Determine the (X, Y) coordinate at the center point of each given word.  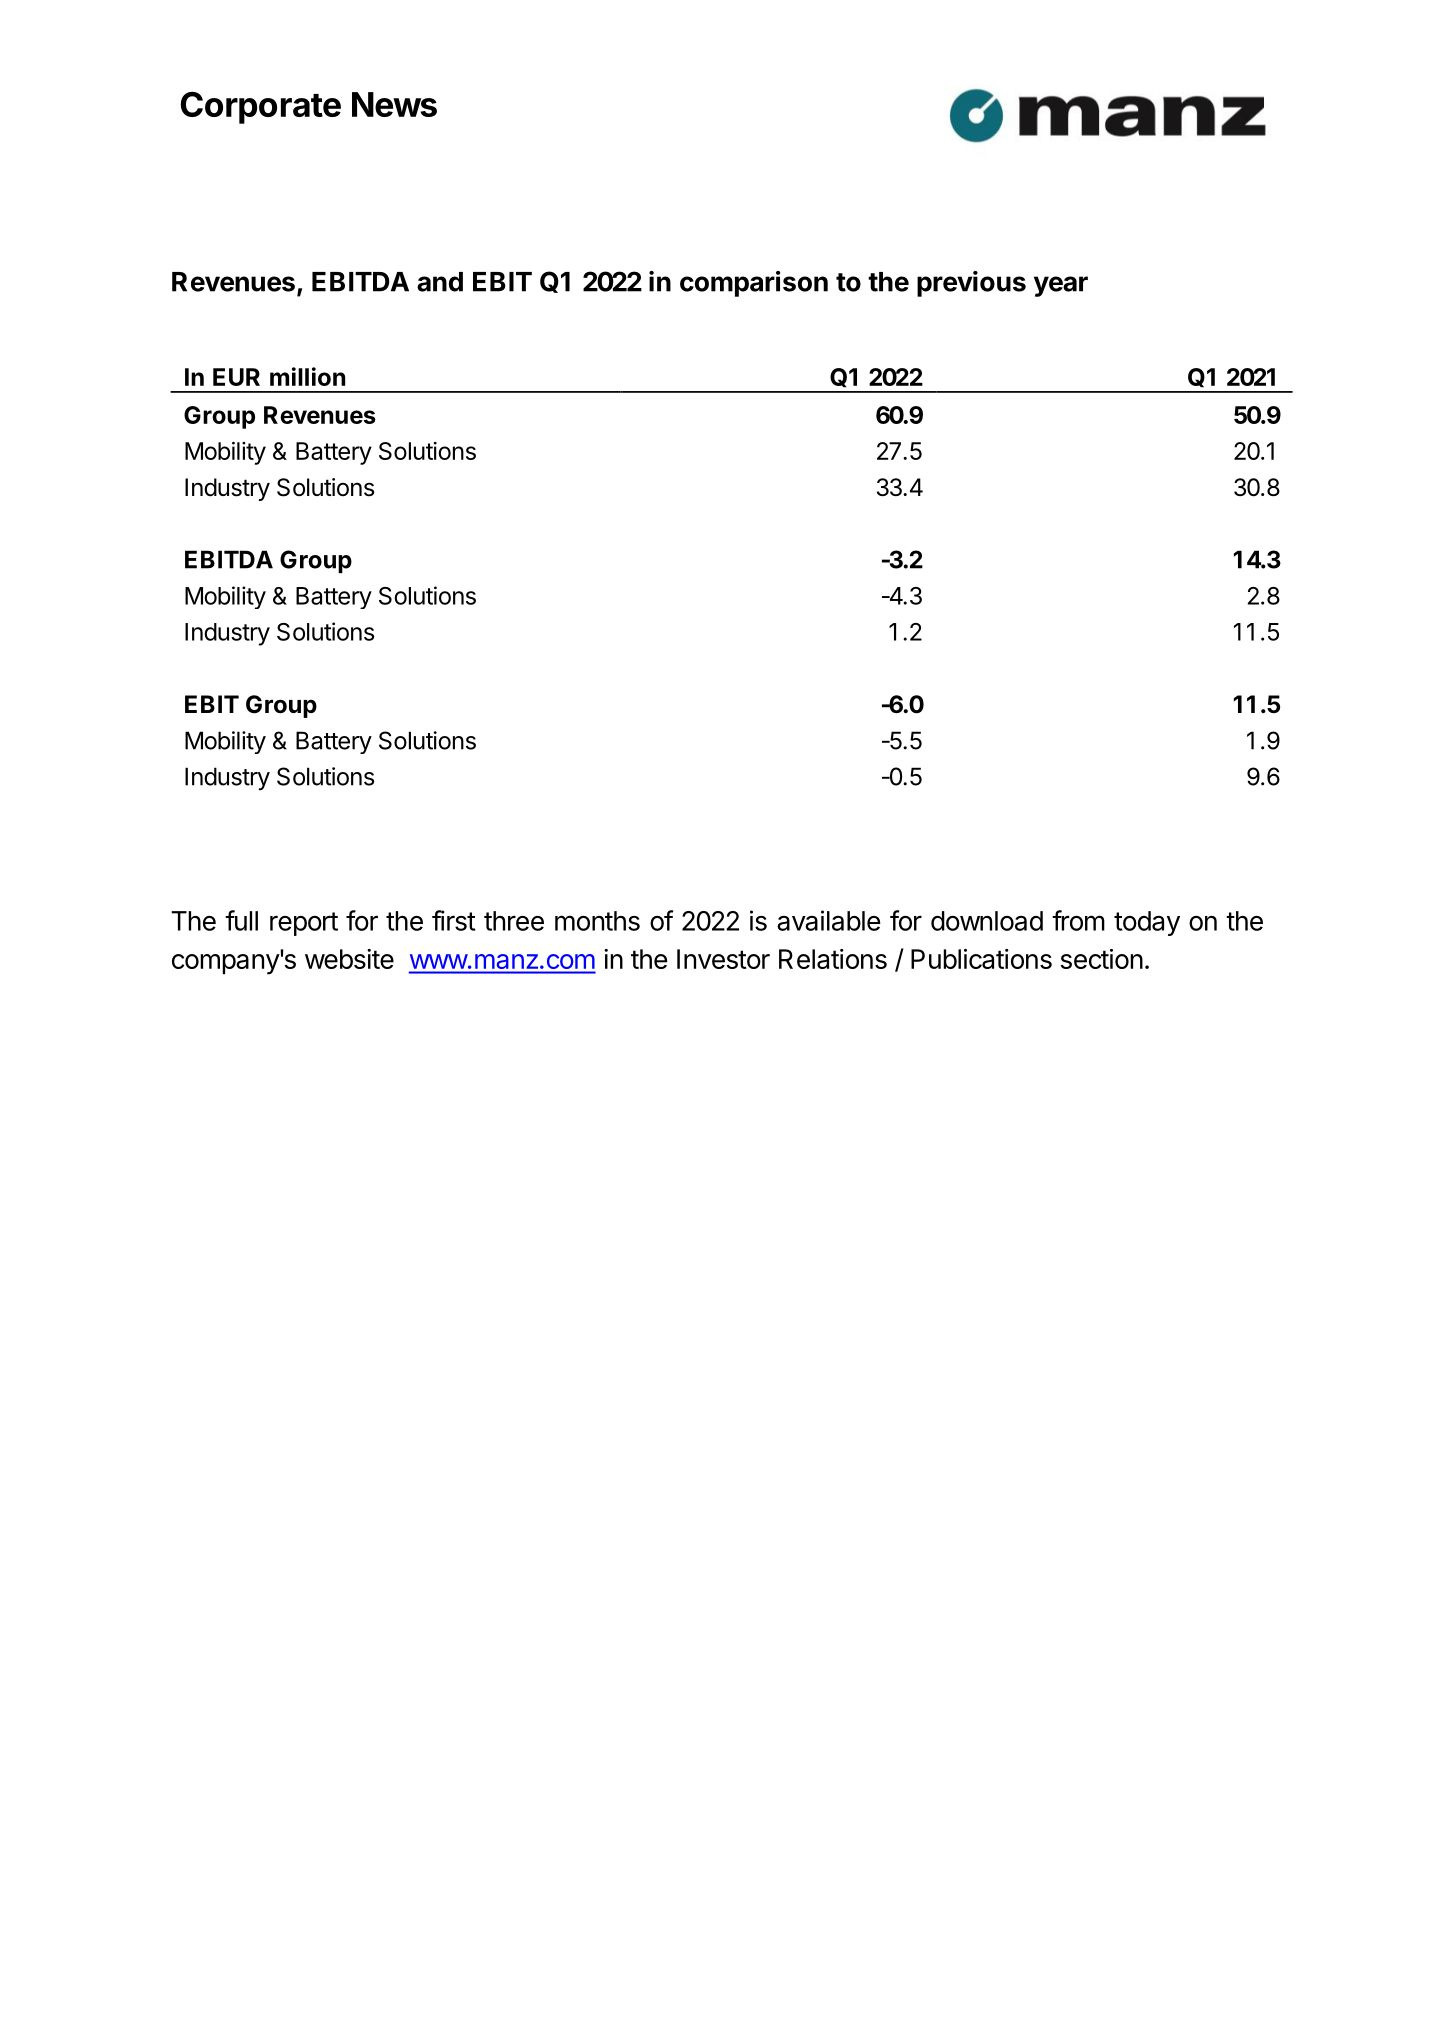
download (987, 921)
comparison (754, 284)
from (1078, 920)
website (349, 959)
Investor (723, 959)
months (597, 921)
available (829, 920)
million (307, 376)
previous (971, 284)
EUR (236, 377)
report (304, 924)
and (440, 282)
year (1061, 286)
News (394, 104)
